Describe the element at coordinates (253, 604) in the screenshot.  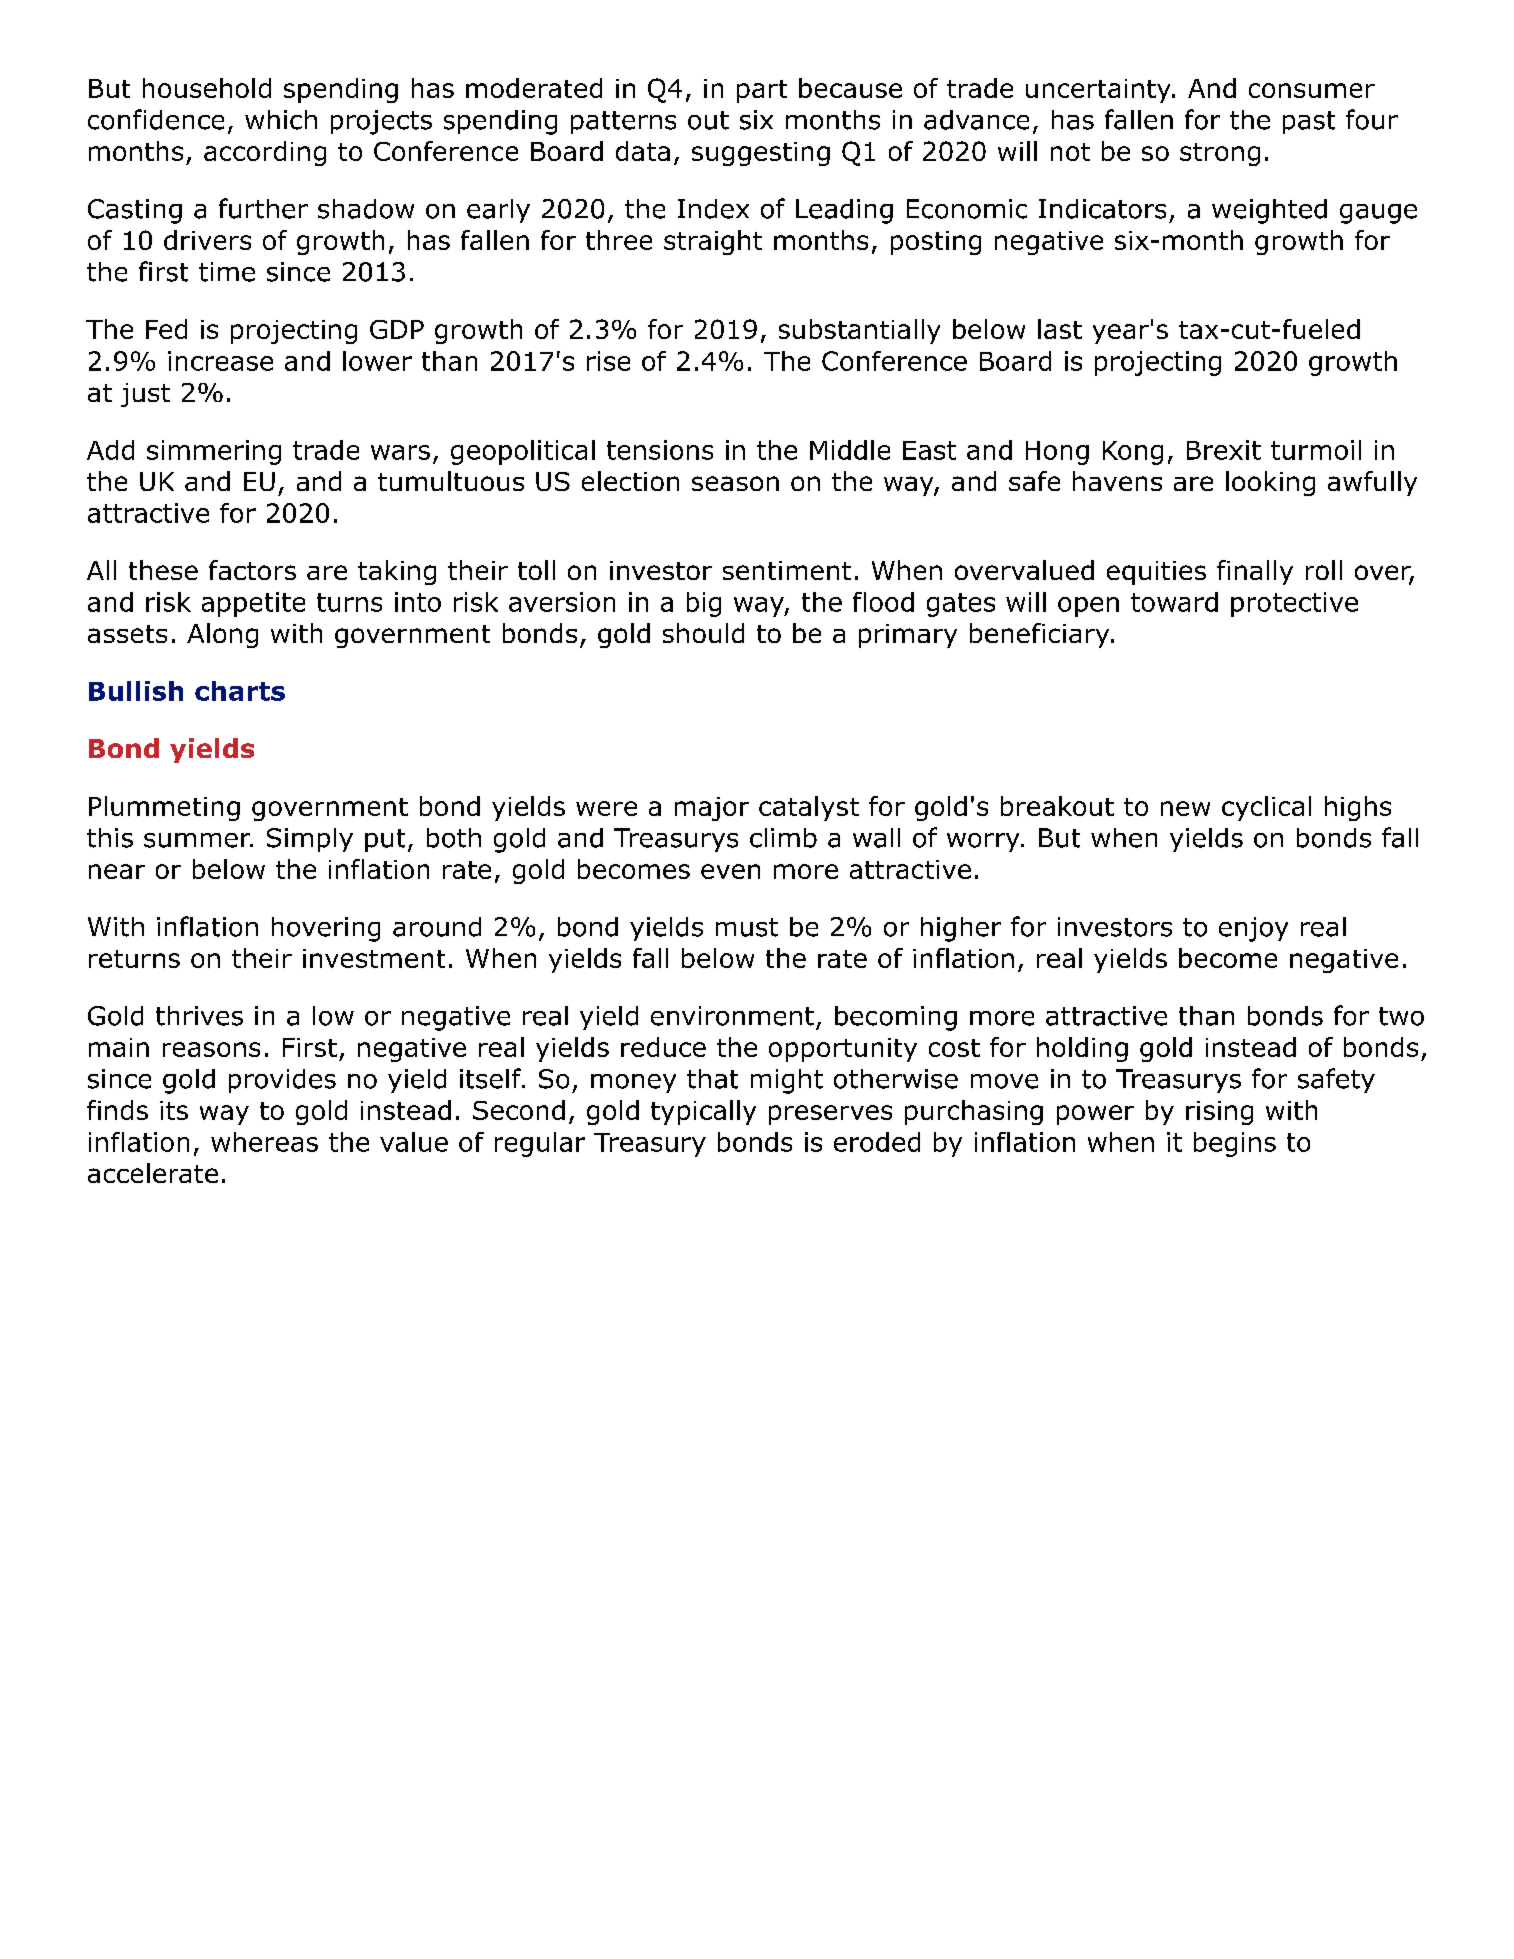
I see `appetite` at that location.
